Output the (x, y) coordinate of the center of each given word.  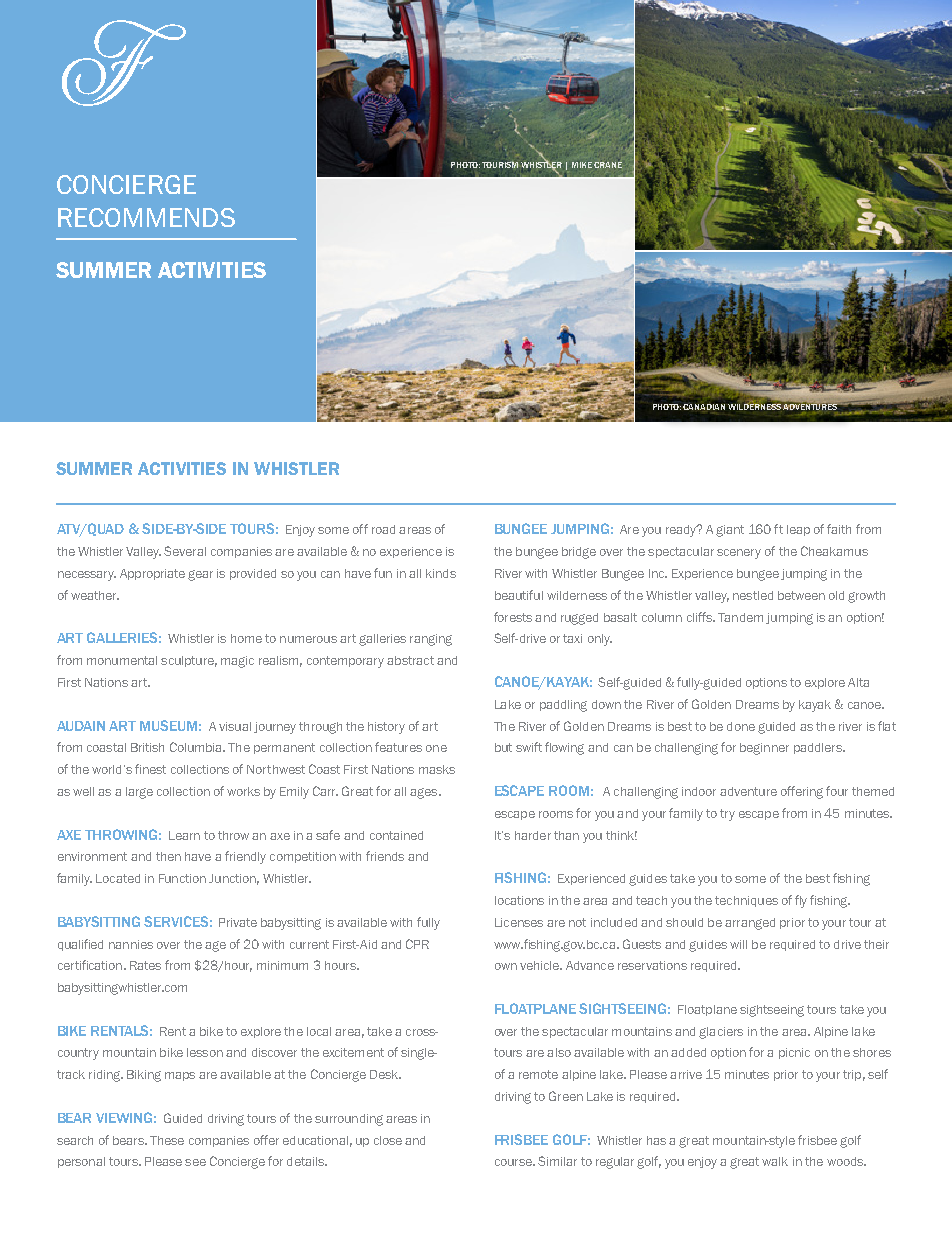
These (167, 1140)
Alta (858, 682)
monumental (122, 660)
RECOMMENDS (146, 217)
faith (839, 529)
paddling (563, 706)
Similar (557, 1161)
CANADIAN (704, 407)
